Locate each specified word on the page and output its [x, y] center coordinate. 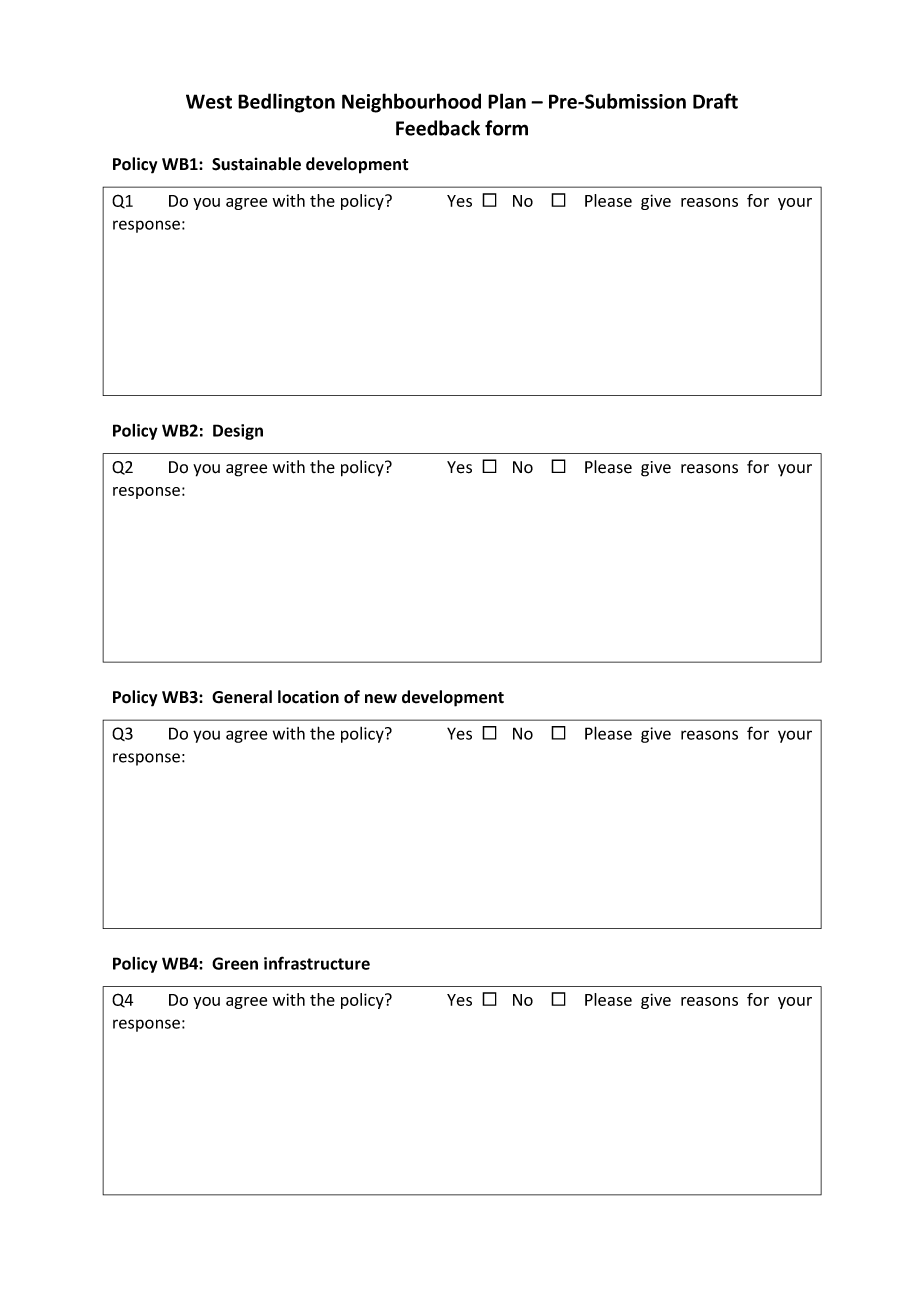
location [308, 697]
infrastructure [317, 963]
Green [235, 963]
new [381, 699]
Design [238, 432]
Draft [715, 101]
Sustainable [256, 164]
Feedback [438, 128]
